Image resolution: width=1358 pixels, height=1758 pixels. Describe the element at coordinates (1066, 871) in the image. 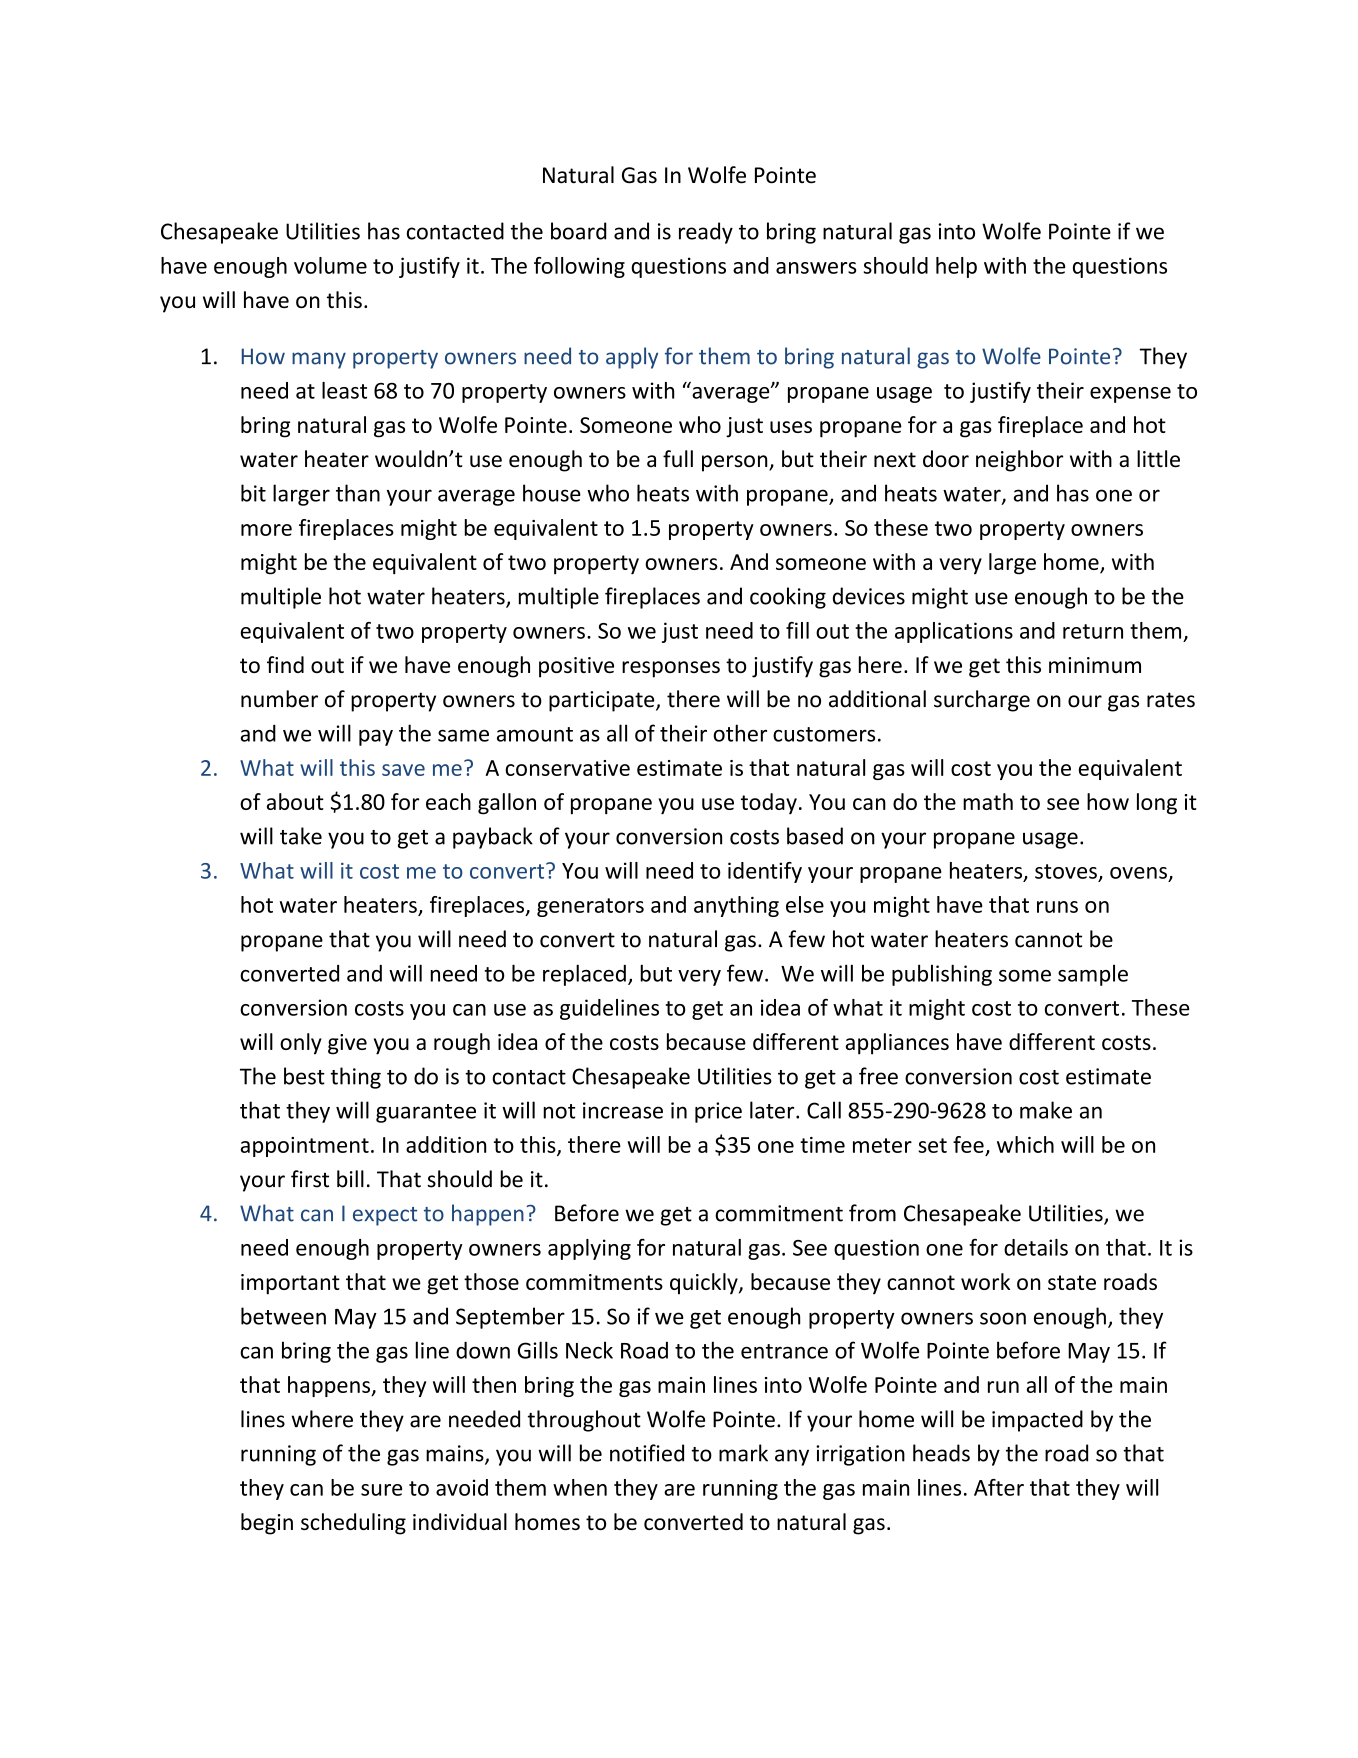

I see `stoves` at that location.
